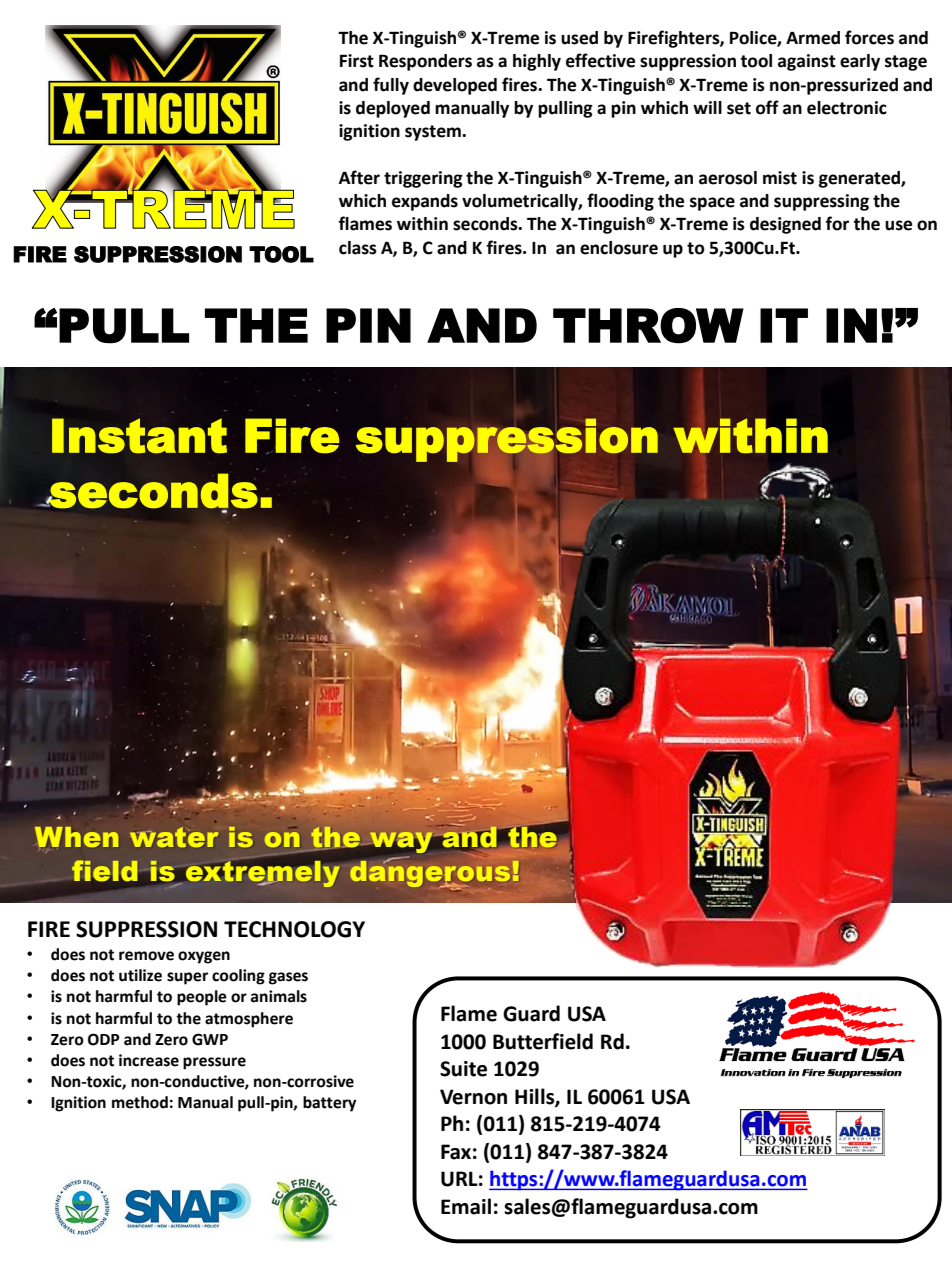 This image has width=952, height=1270. Describe the element at coordinates (140, 1102) in the image. I see `method` at that location.
